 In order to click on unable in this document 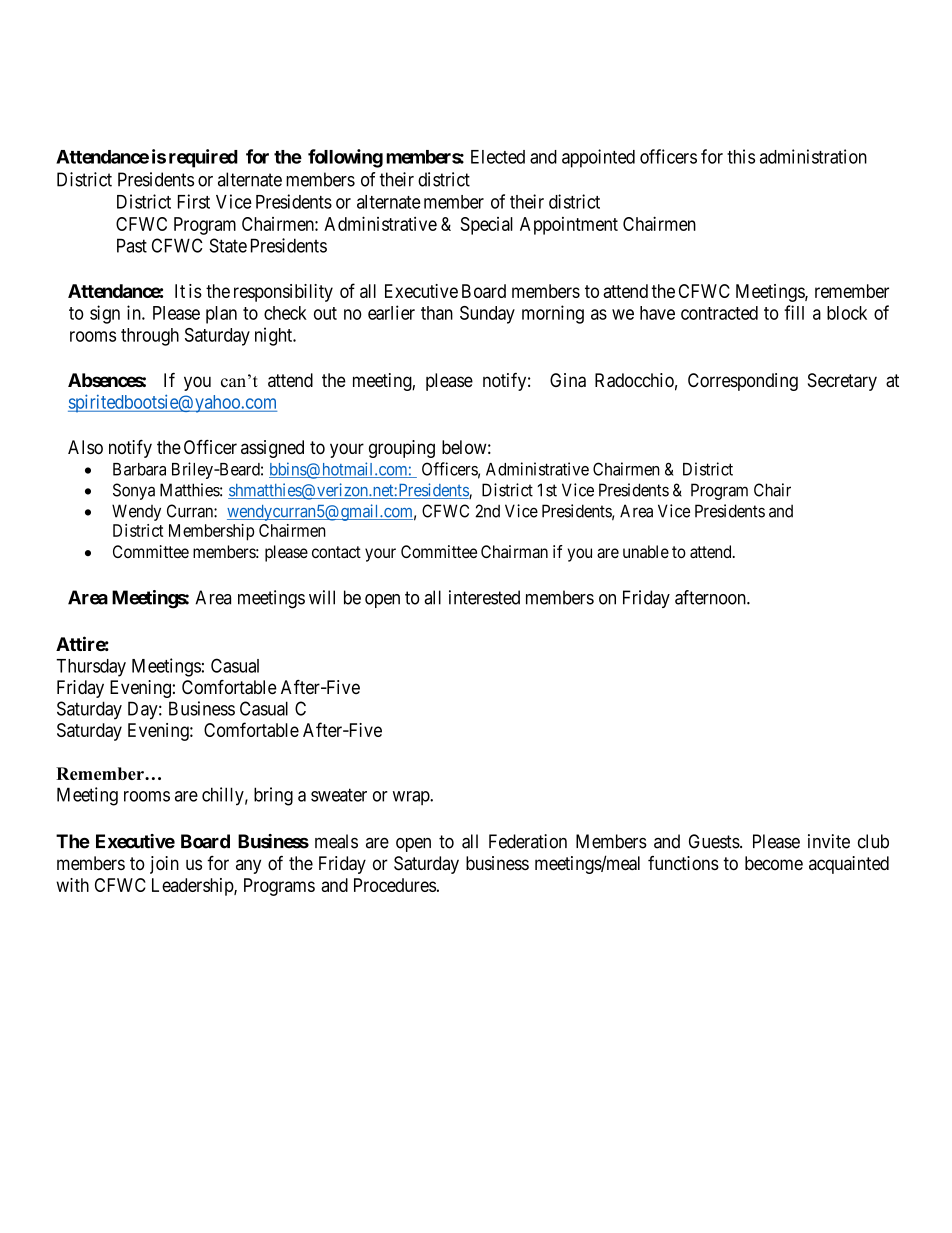, I will do `click(646, 551)`.
